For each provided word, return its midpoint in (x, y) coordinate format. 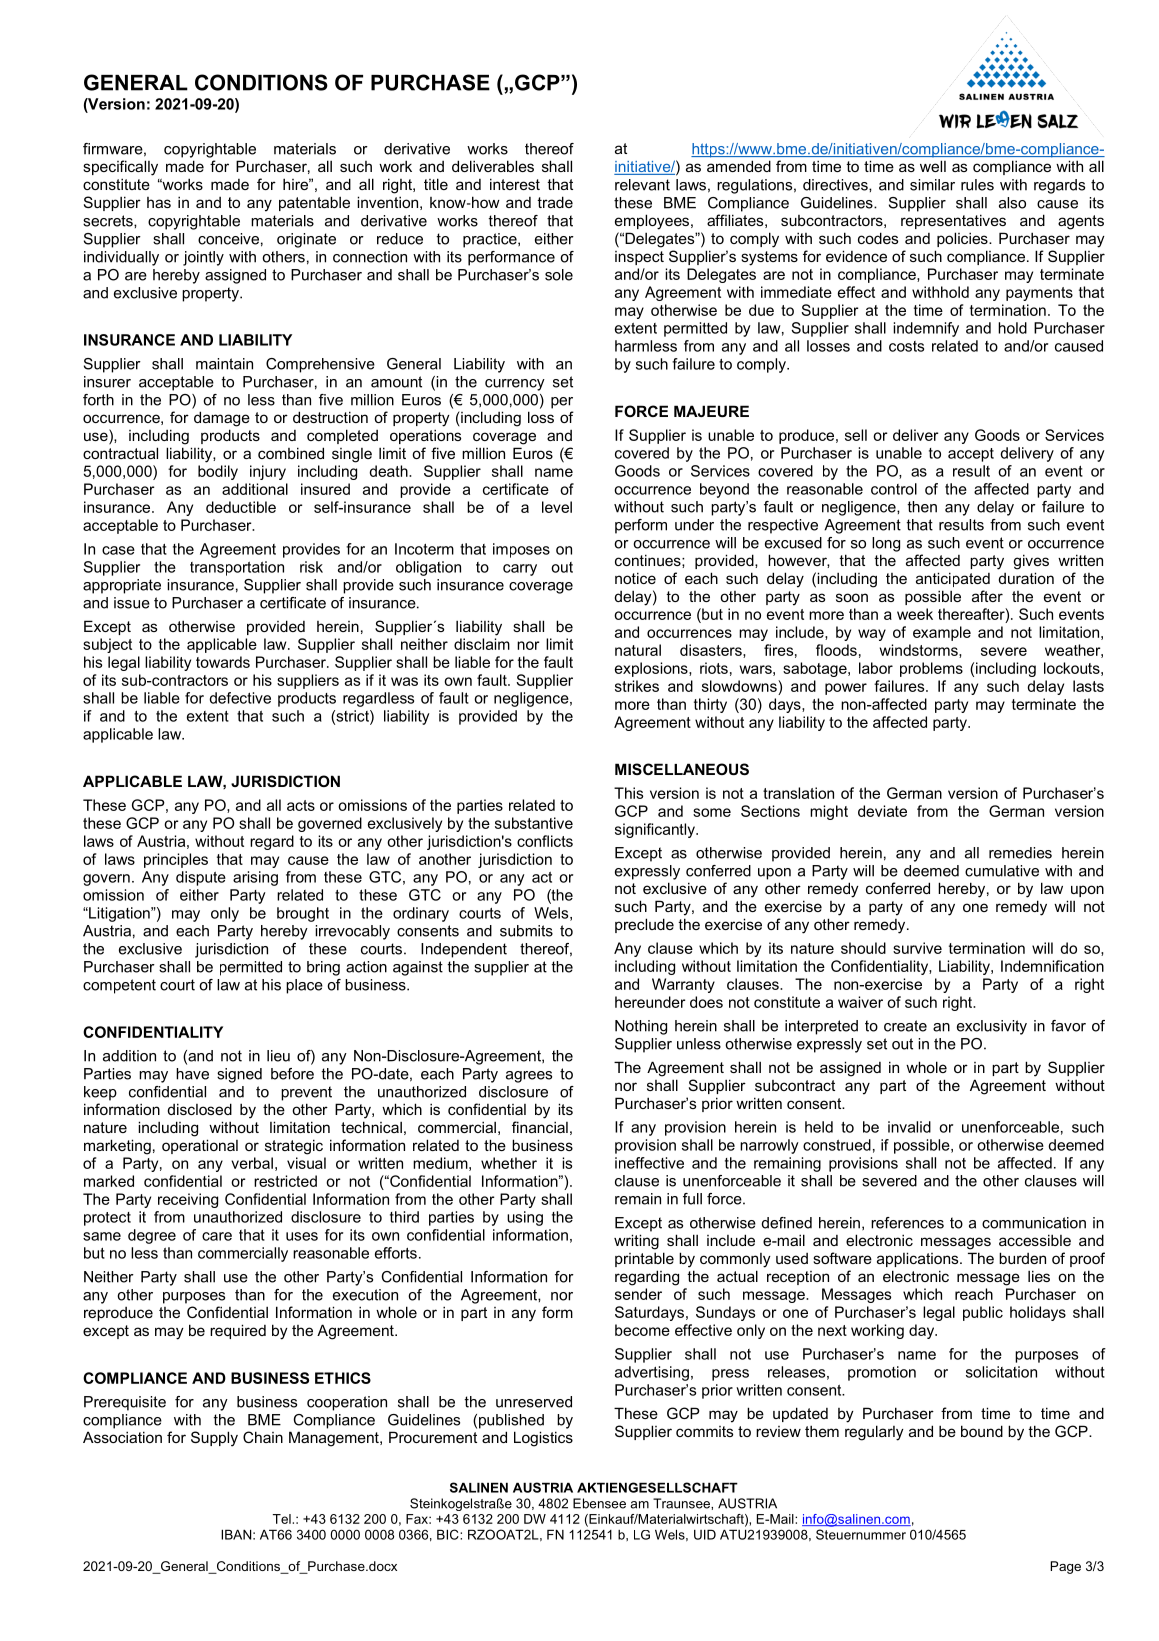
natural (638, 650)
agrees (529, 1077)
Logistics (543, 1439)
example (942, 633)
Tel (283, 1519)
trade (555, 202)
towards (223, 662)
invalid (909, 1127)
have (192, 1074)
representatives (953, 221)
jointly (203, 258)
